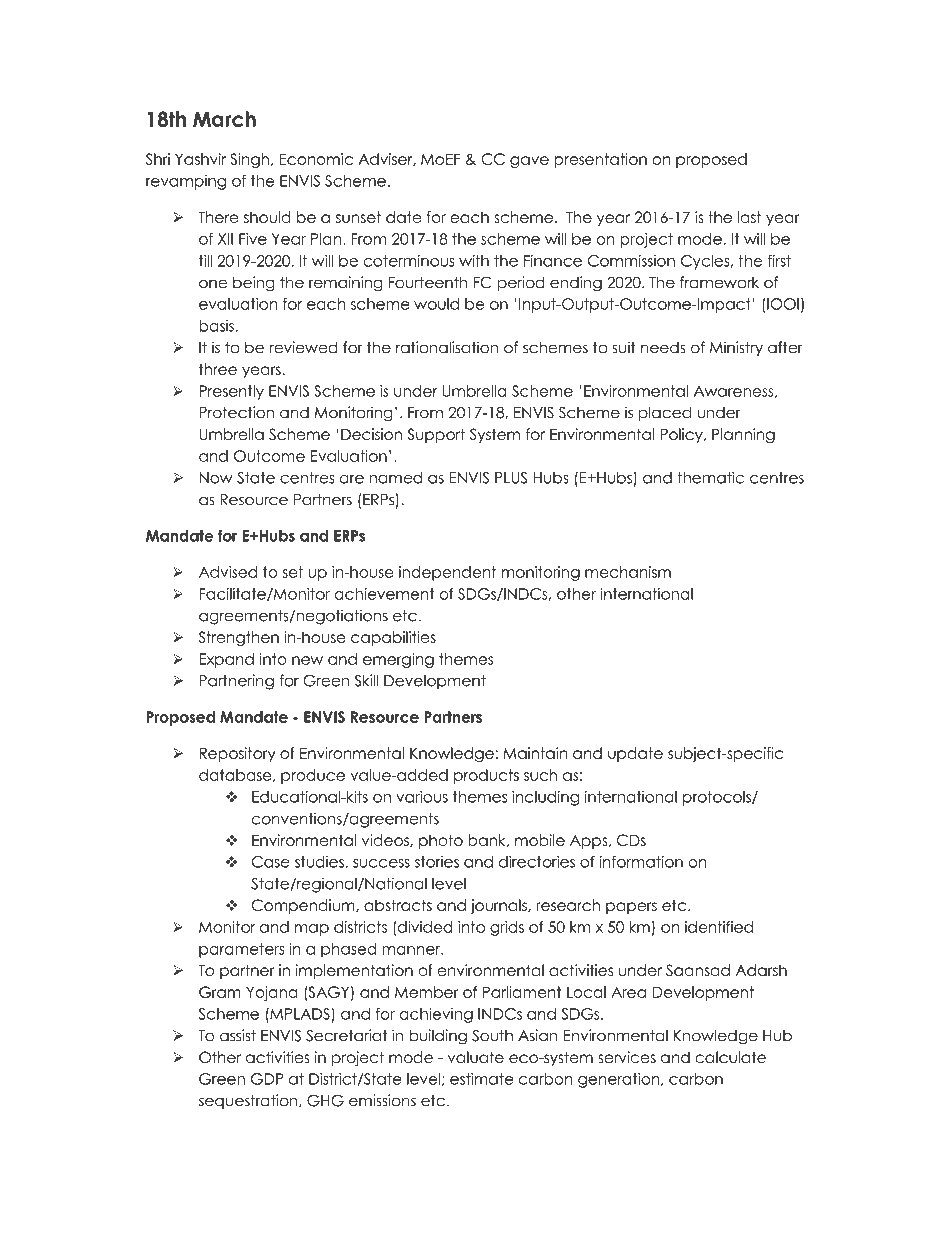  Describe the element at coordinates (249, 160) in the screenshot. I see `Singh` at that location.
